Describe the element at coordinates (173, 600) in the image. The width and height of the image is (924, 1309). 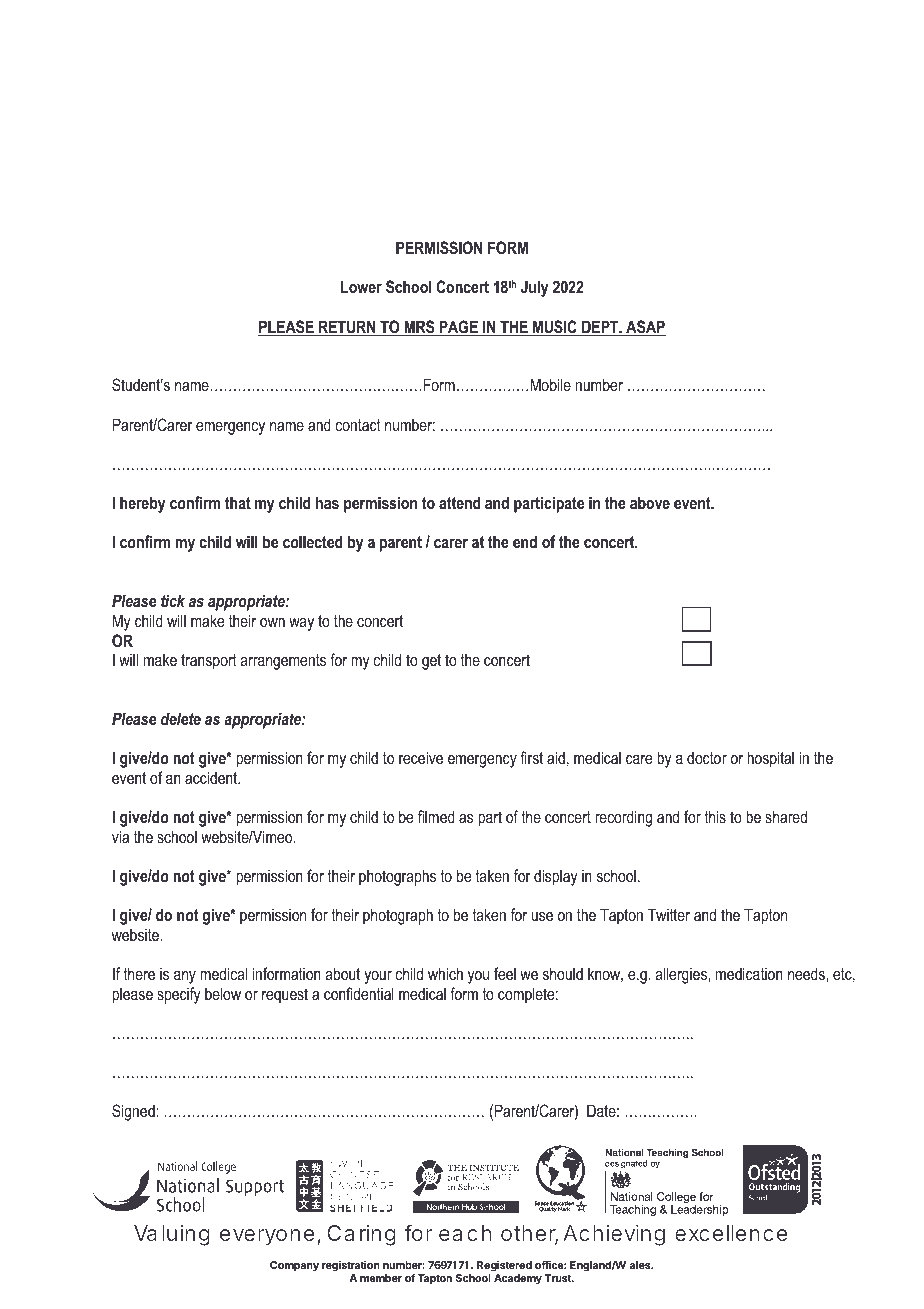
I see `tick` at that location.
